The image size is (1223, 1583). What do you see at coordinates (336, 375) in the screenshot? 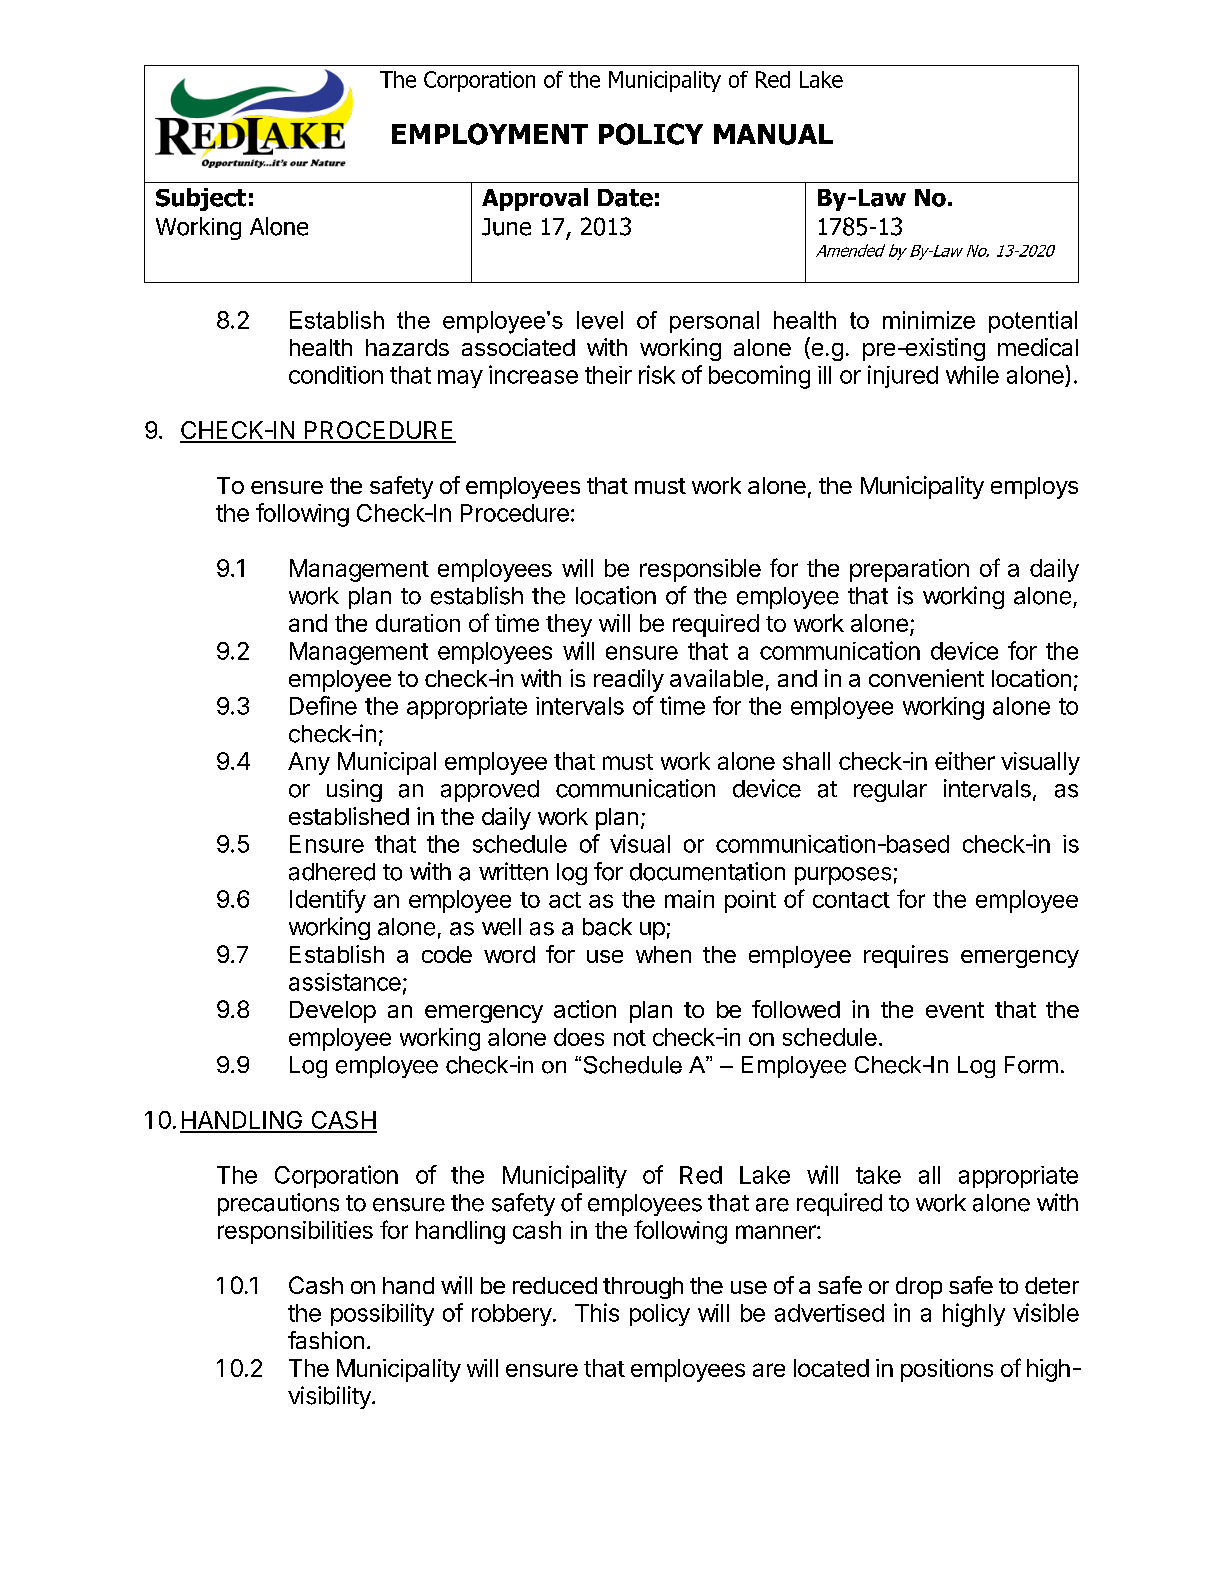
I see `condition` at bounding box center [336, 375].
